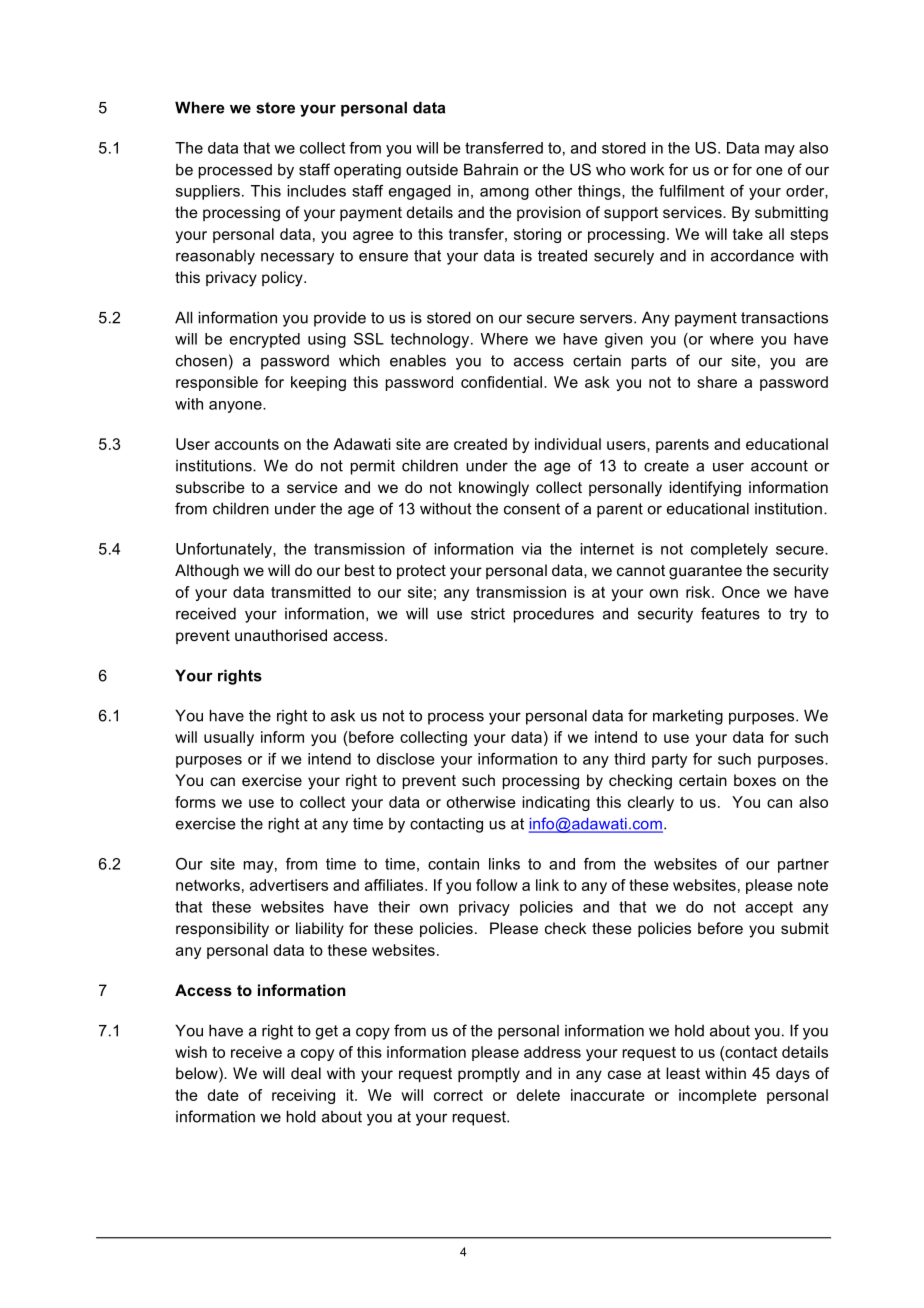  What do you see at coordinates (718, 1096) in the screenshot?
I see `incomplete` at bounding box center [718, 1096].
